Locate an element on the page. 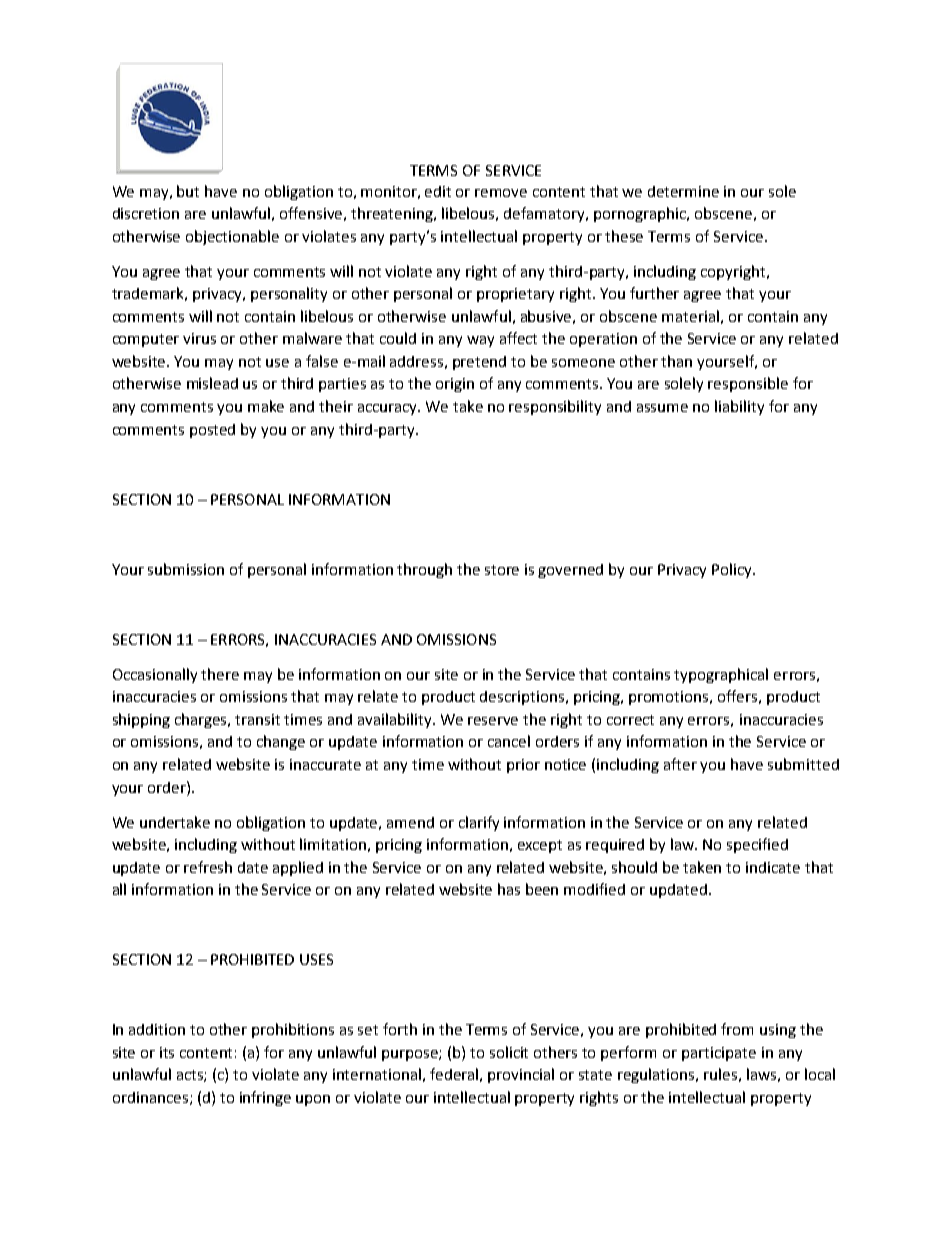  specified is located at coordinates (757, 845).
